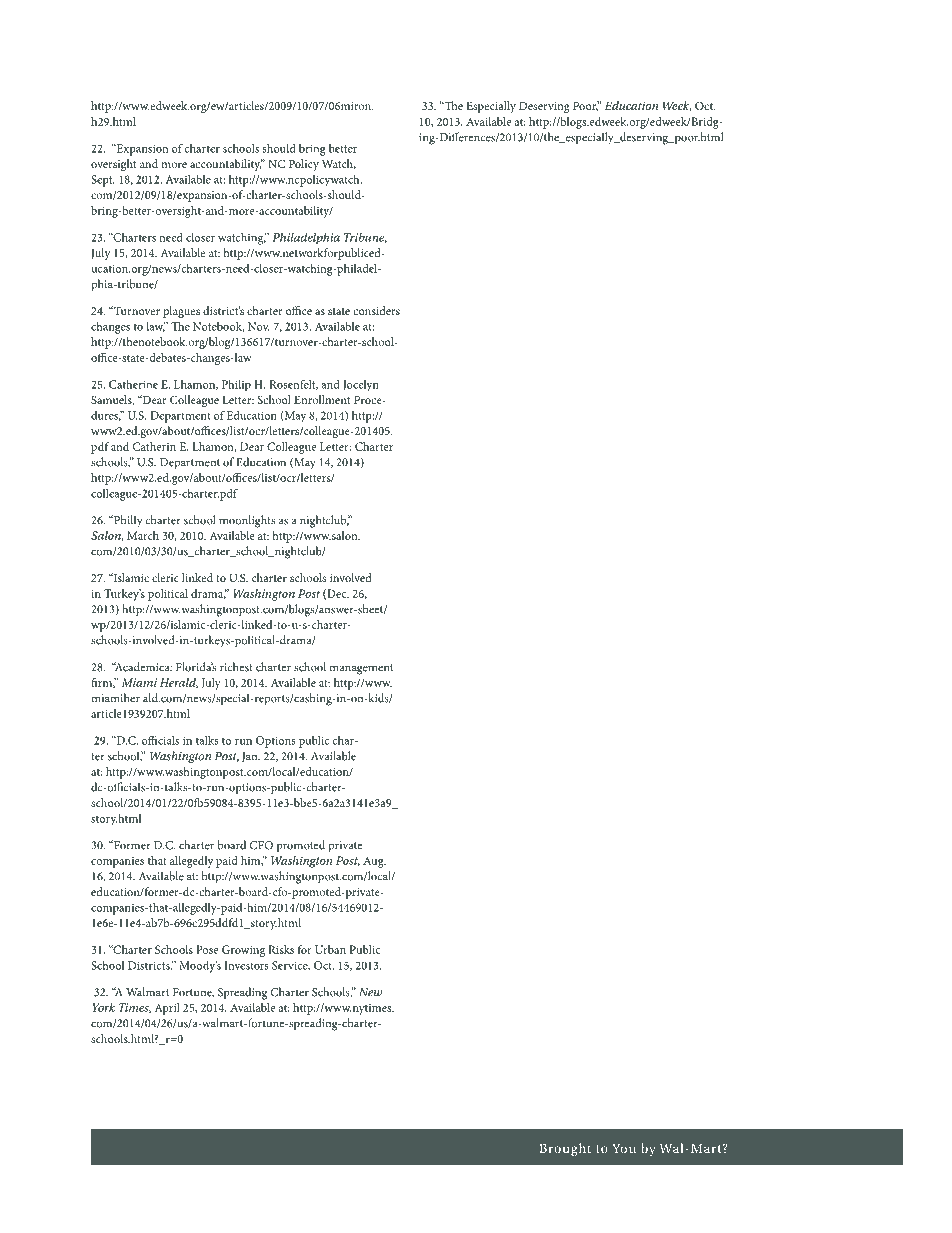 The width and height of the screenshot is (952, 1233). I want to click on Brought, so click(565, 1149).
